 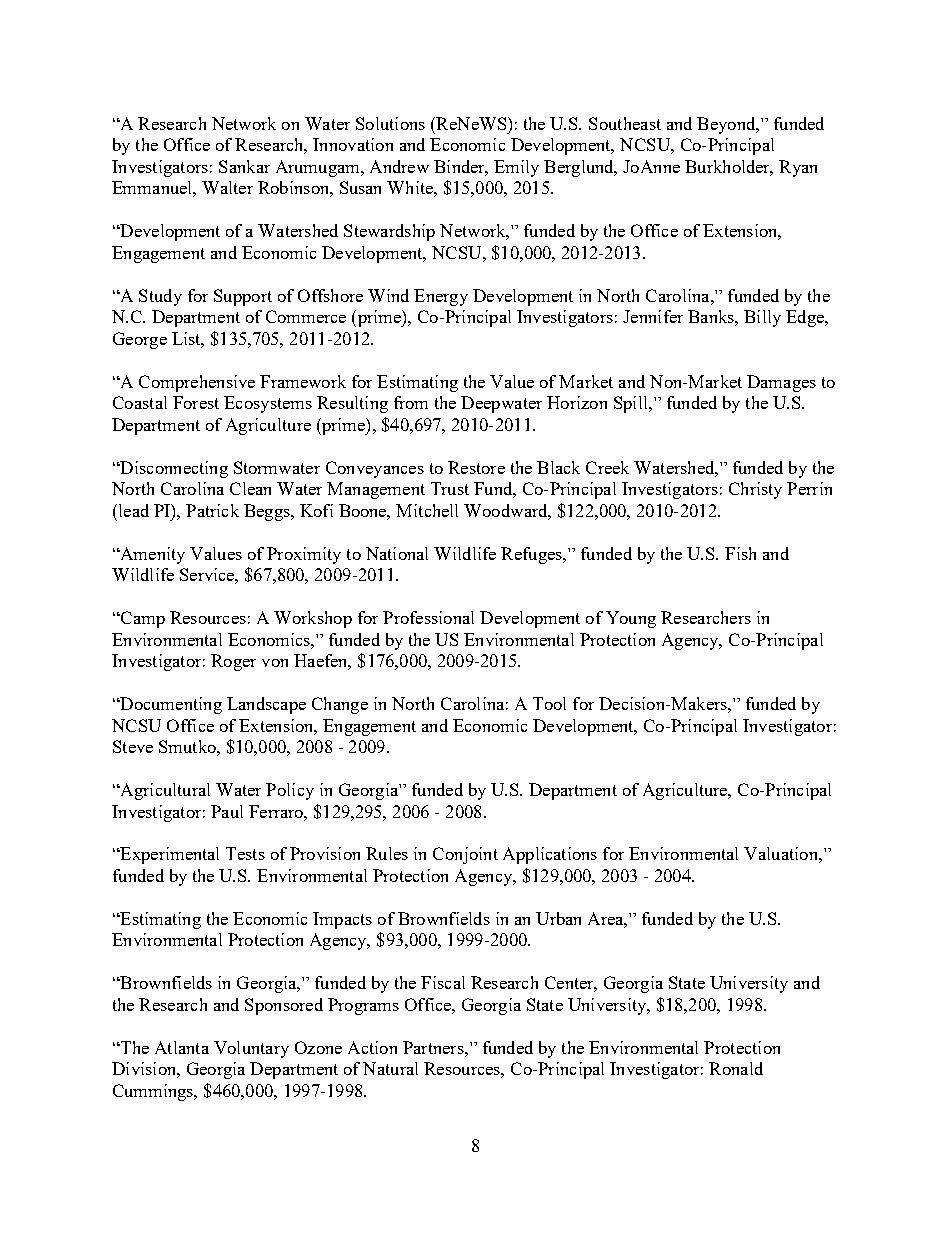 What do you see at coordinates (173, 469) in the document?
I see `Disconnecting` at bounding box center [173, 469].
